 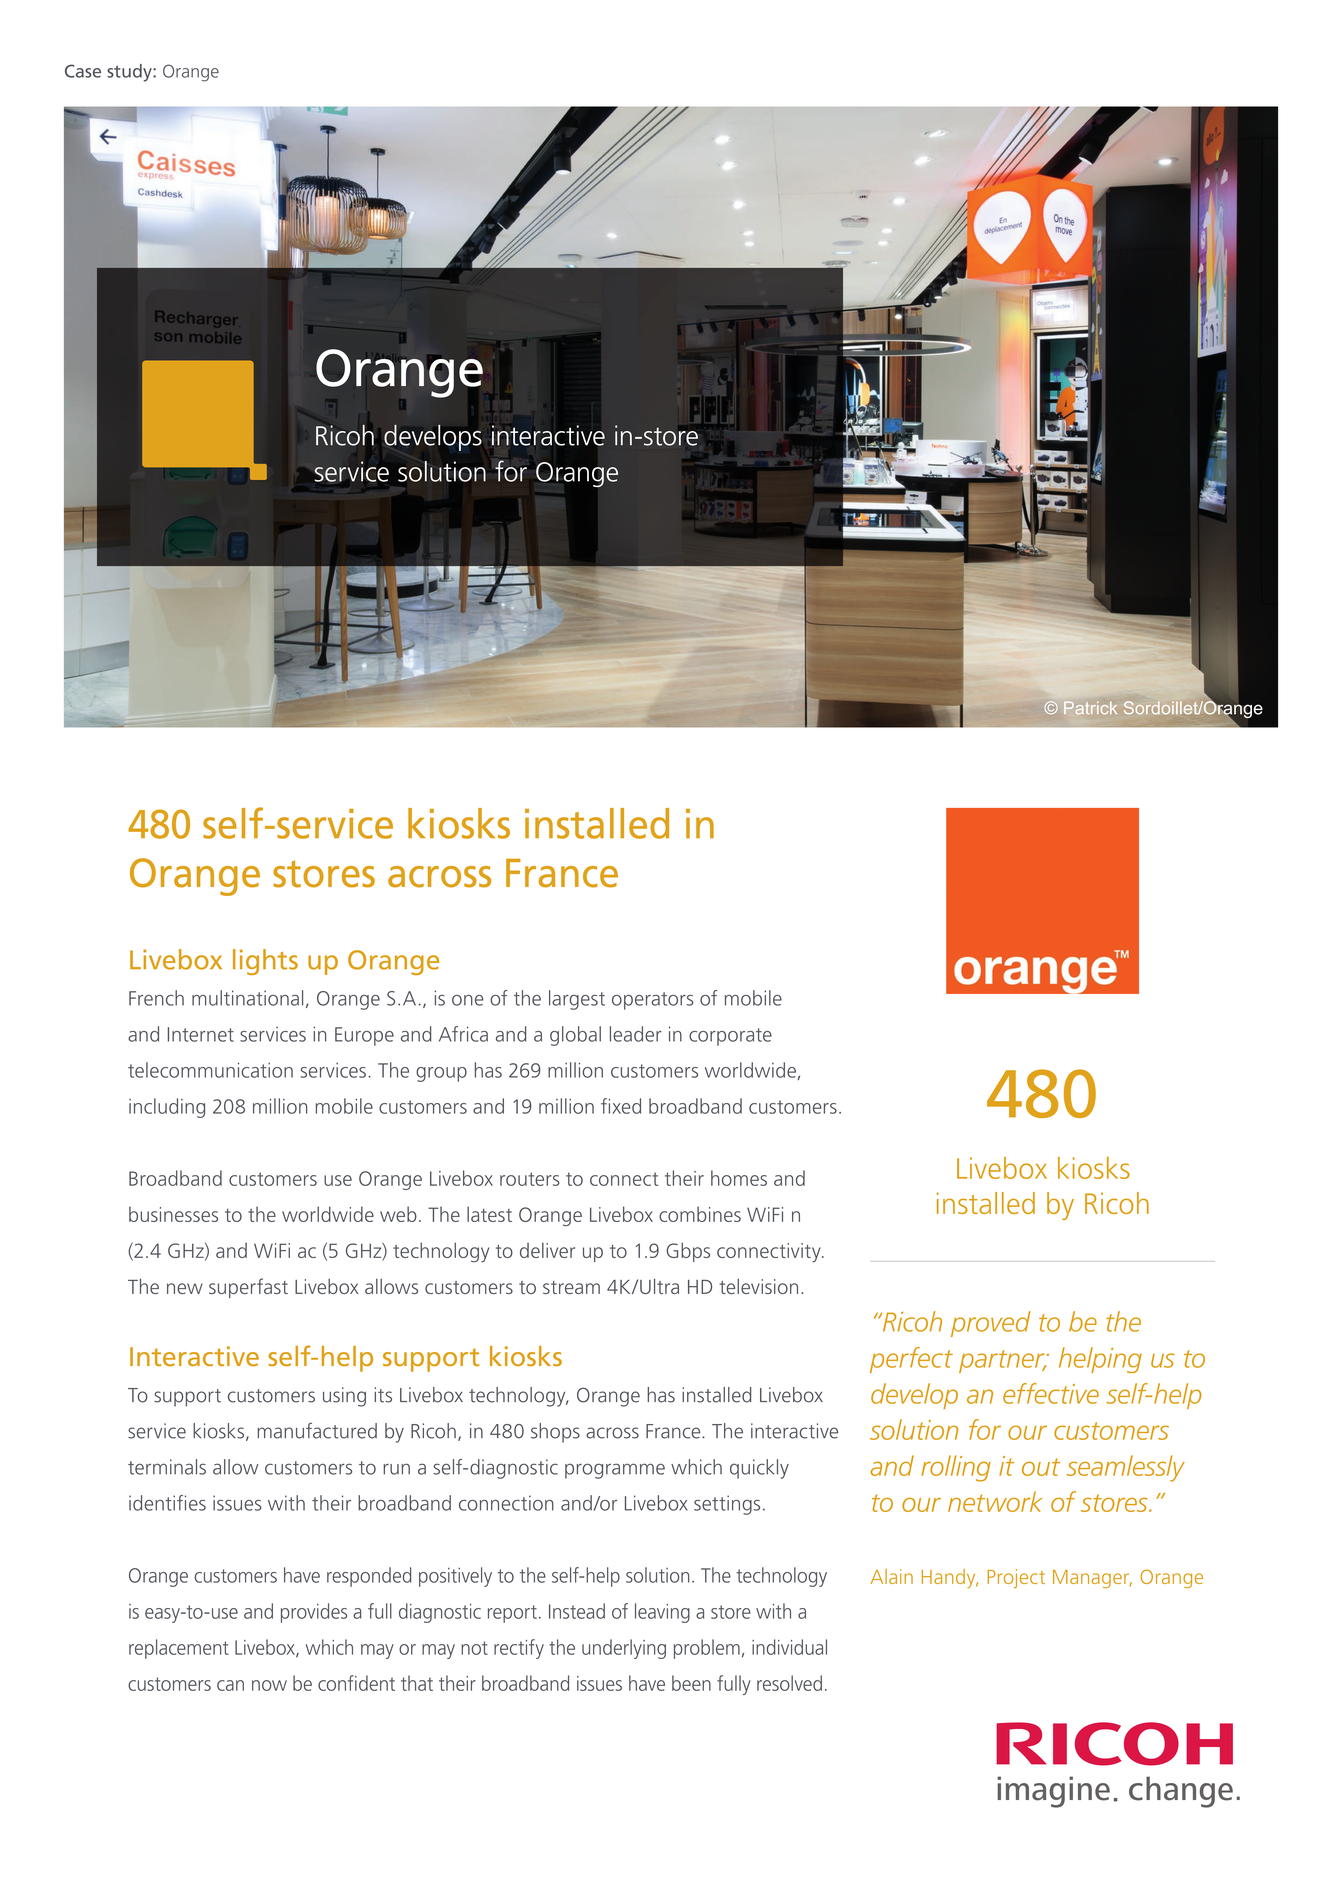 I want to click on Patrick, so click(x=1090, y=707).
